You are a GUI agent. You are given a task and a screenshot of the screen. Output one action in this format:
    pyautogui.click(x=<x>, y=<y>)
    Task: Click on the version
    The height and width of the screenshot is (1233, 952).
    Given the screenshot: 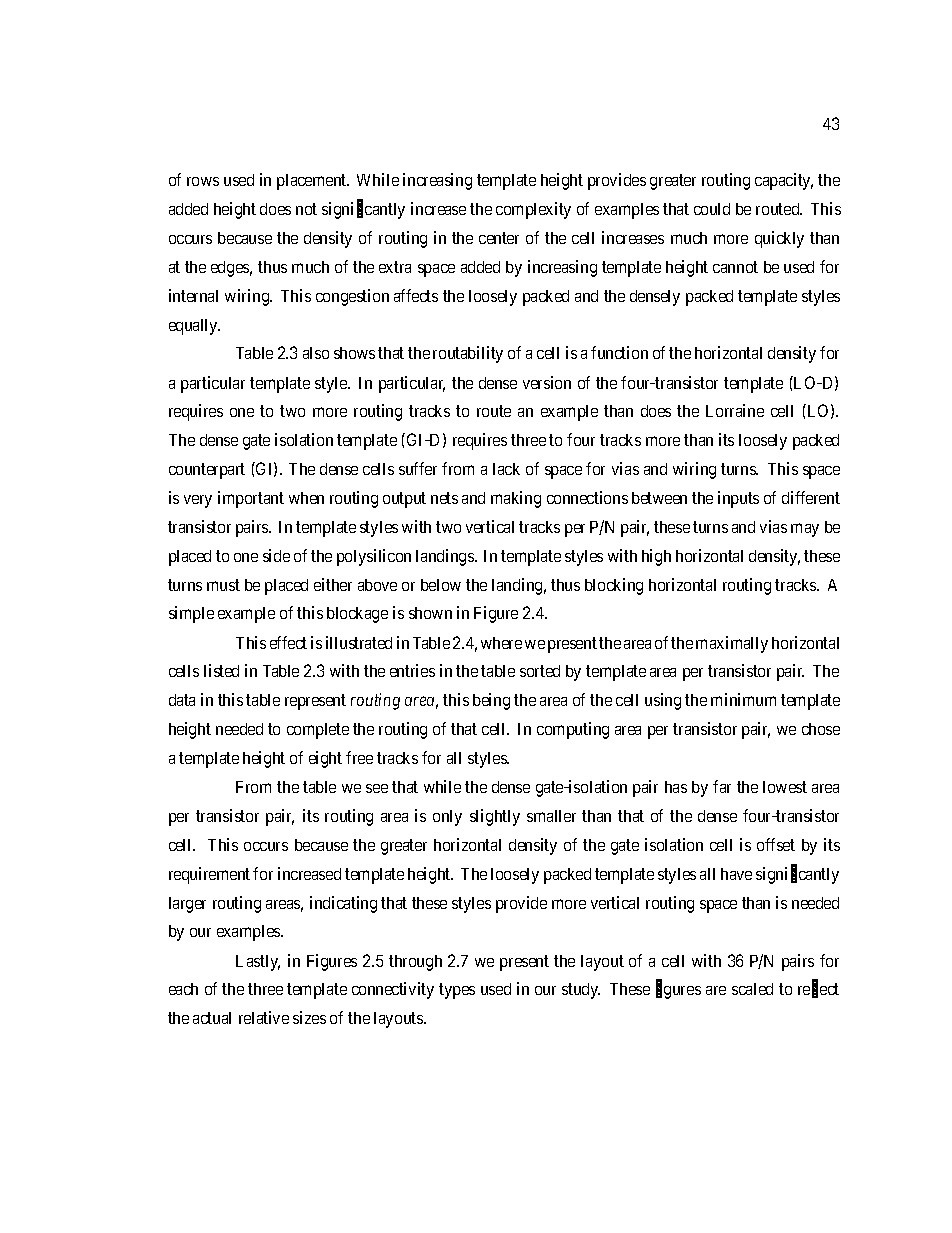 What is the action you would take?
    pyautogui.click(x=547, y=382)
